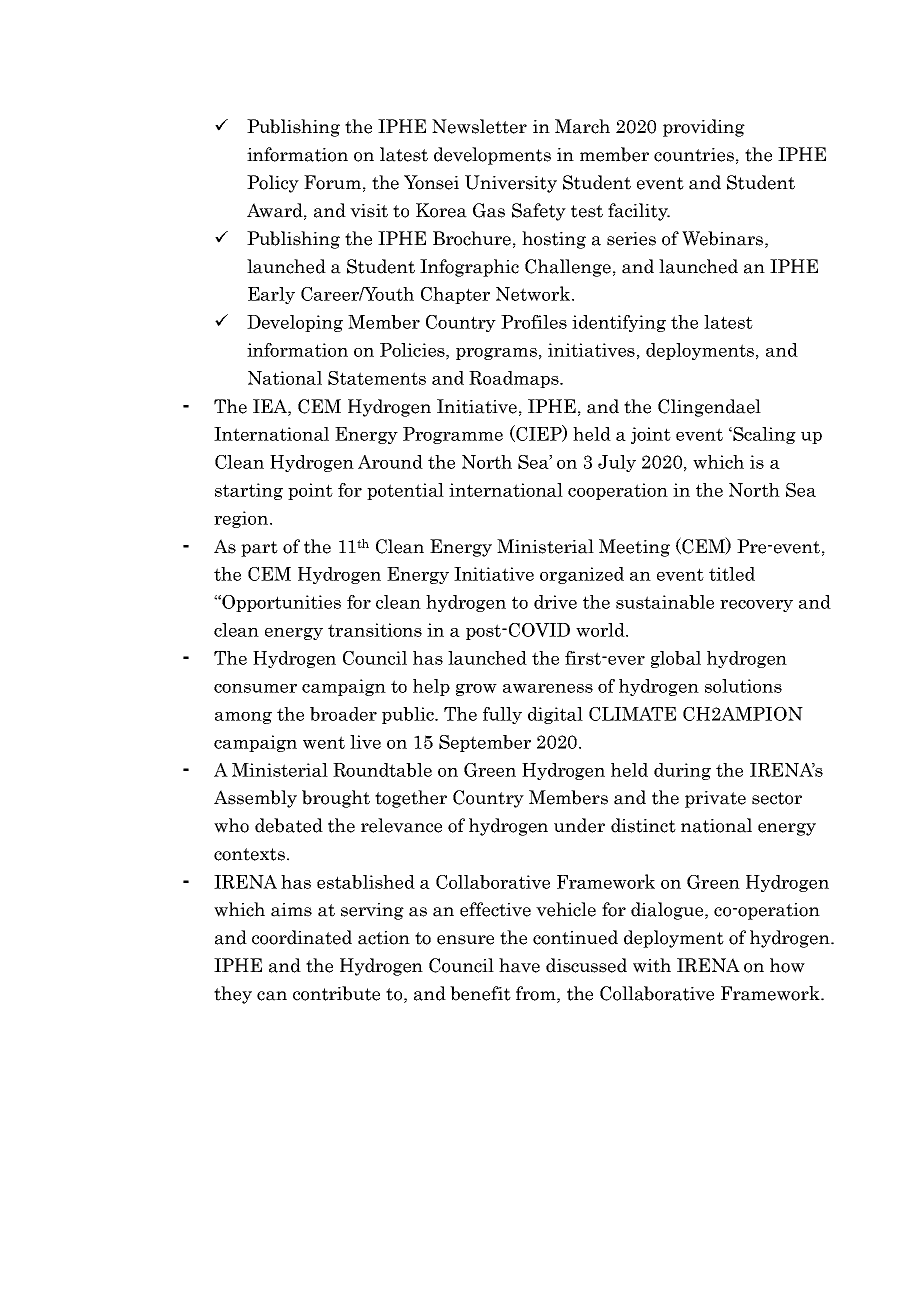 The image size is (924, 1308). I want to click on Developing, so click(295, 323).
